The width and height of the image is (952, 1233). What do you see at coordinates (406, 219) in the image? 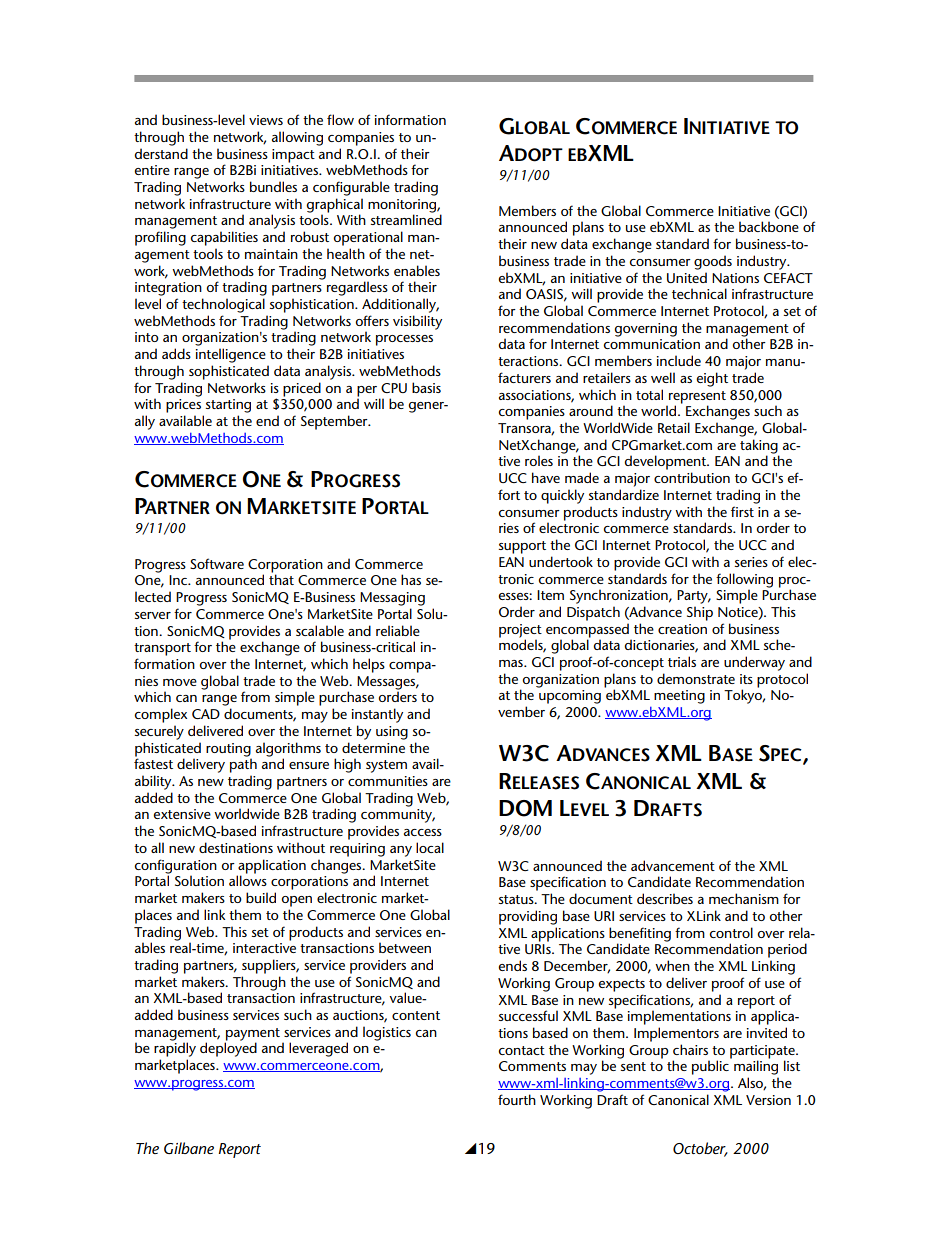
I see `streamlined` at bounding box center [406, 219].
